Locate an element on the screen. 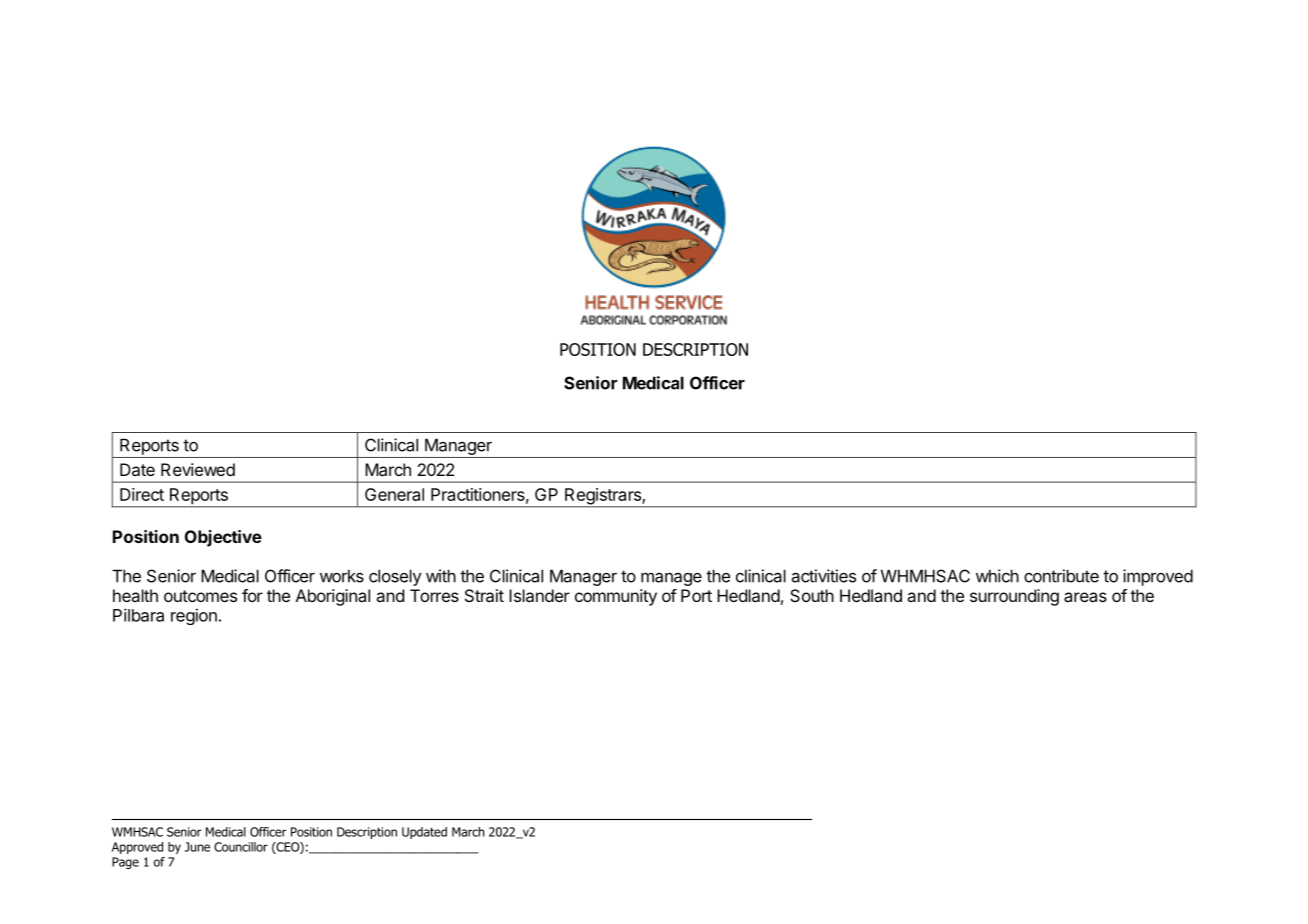 The image size is (1308, 924). Councillor is located at coordinates (241, 847).
